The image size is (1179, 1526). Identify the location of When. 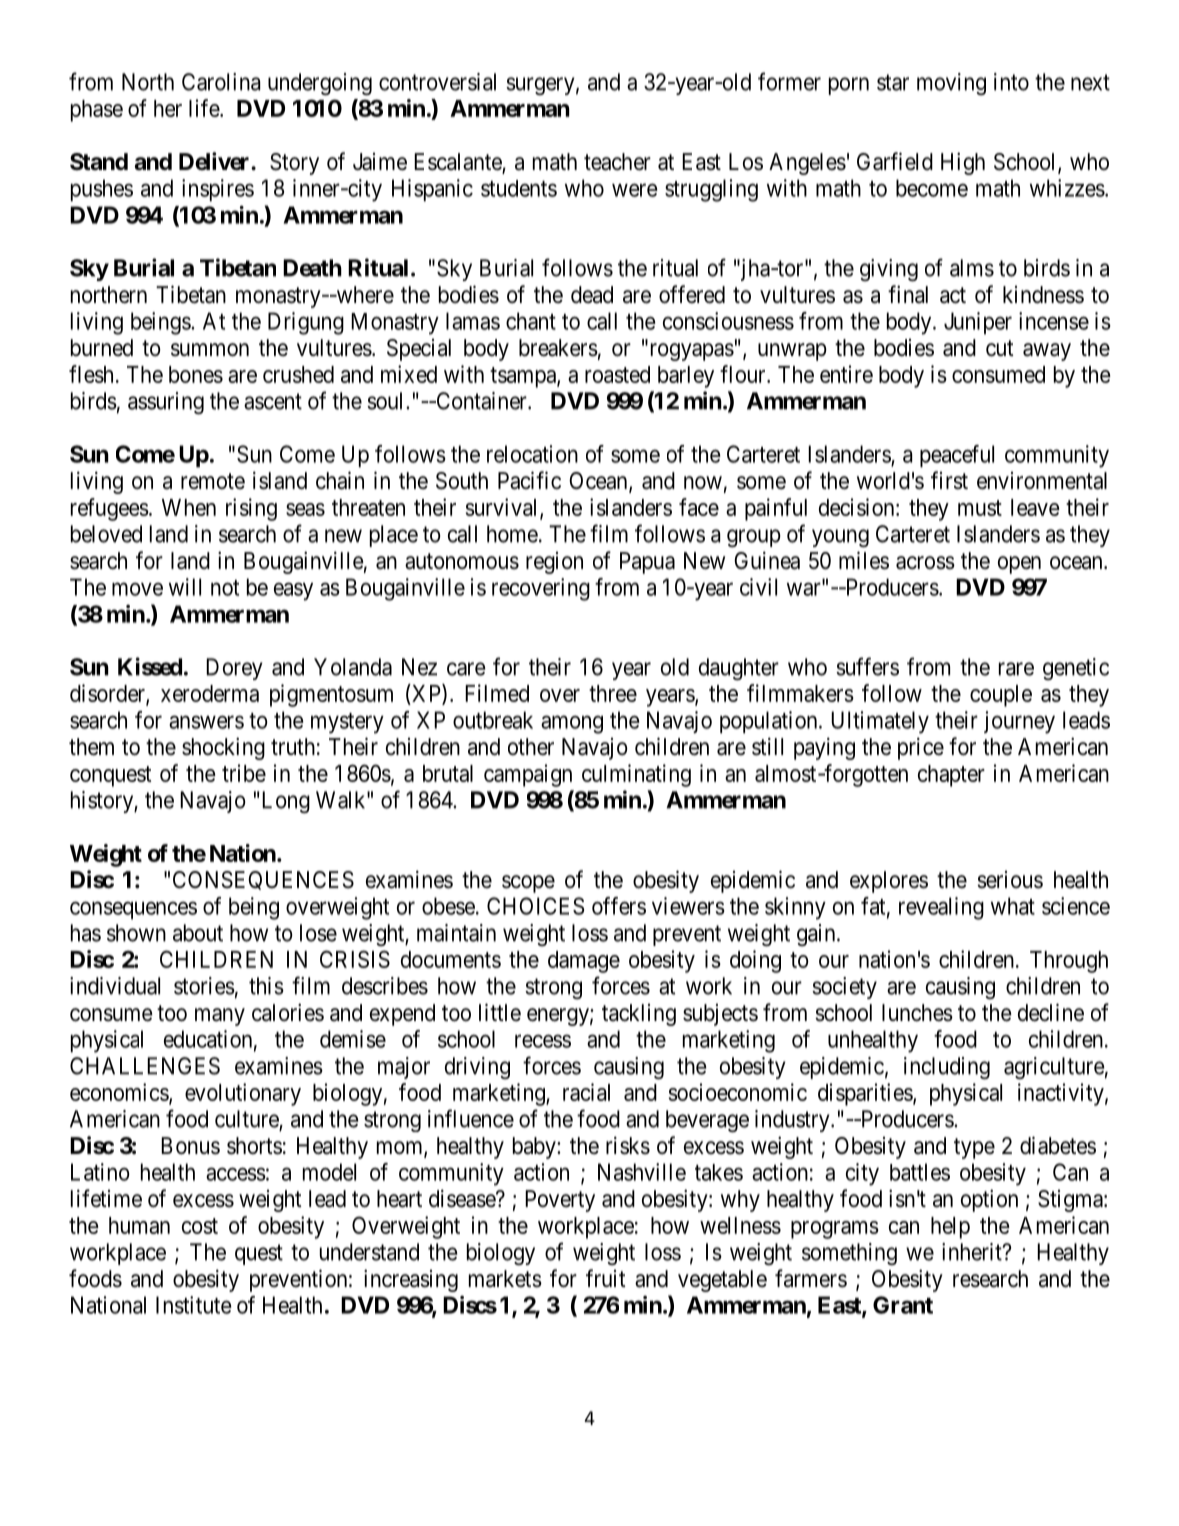
(189, 507).
